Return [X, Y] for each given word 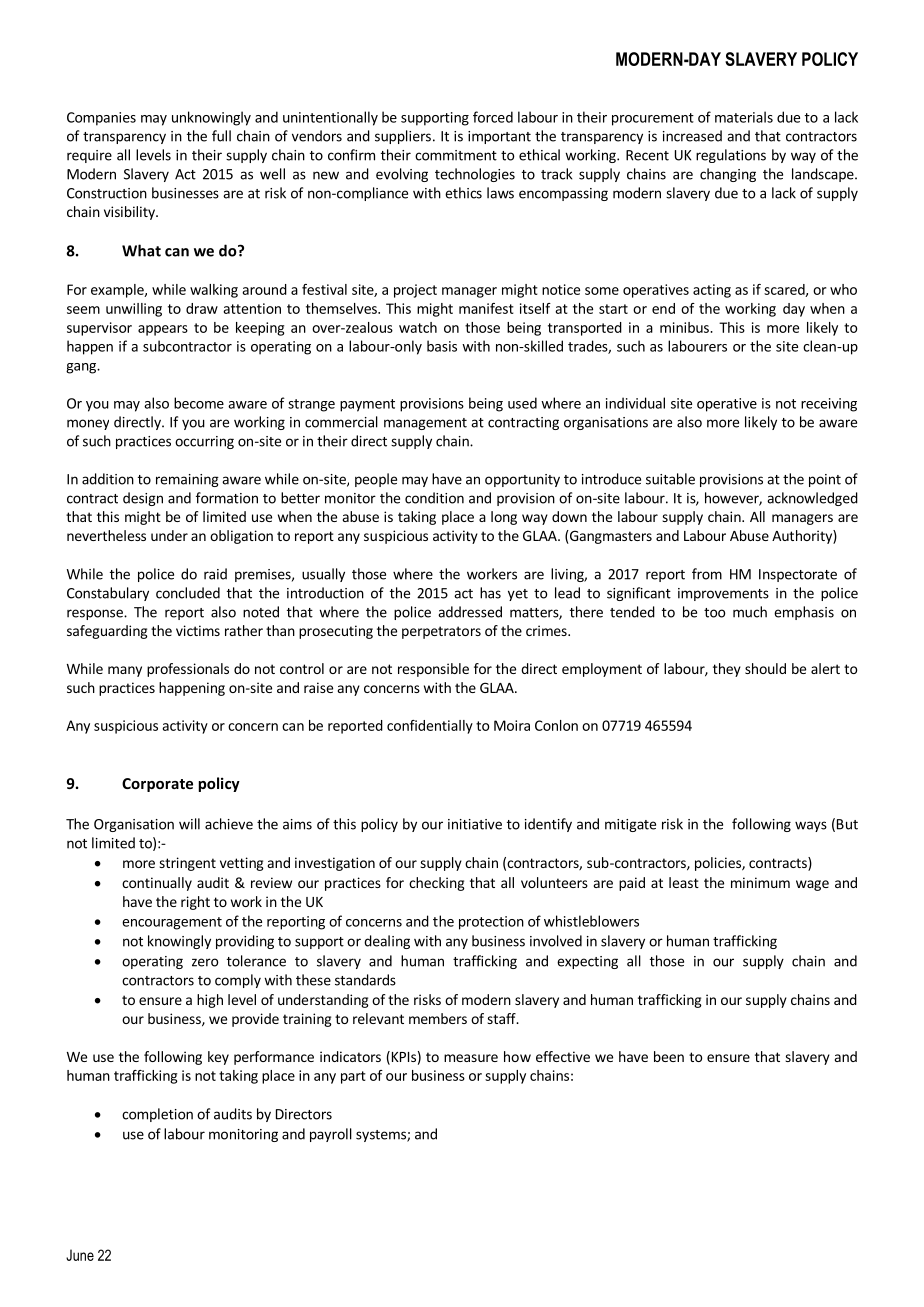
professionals [188, 670]
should [765, 668]
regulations [731, 156]
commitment [456, 155]
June [80, 1255]
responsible [433, 670]
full [221, 136]
